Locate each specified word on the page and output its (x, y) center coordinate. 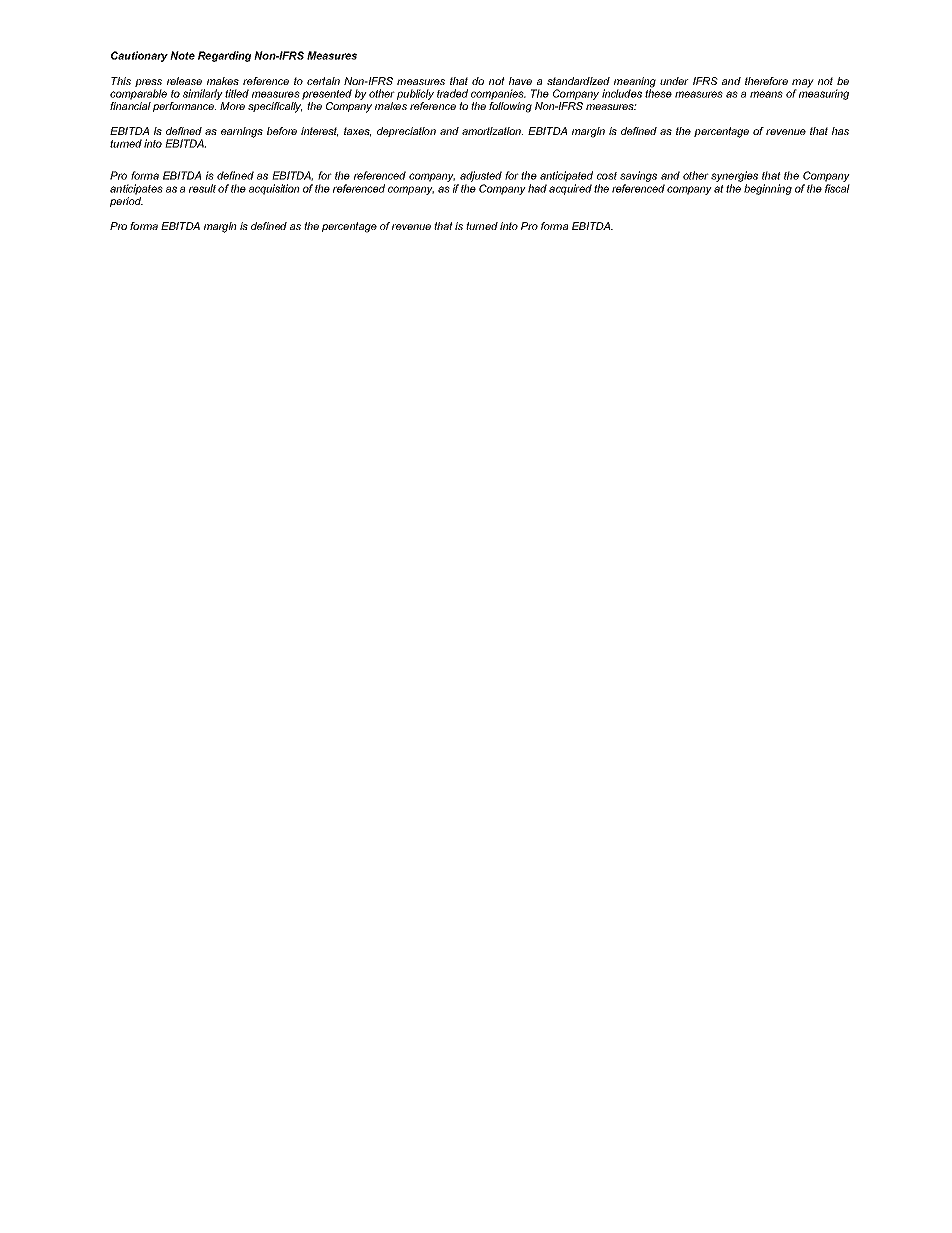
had (537, 188)
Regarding (224, 56)
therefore (766, 81)
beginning (768, 189)
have (520, 81)
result (202, 188)
